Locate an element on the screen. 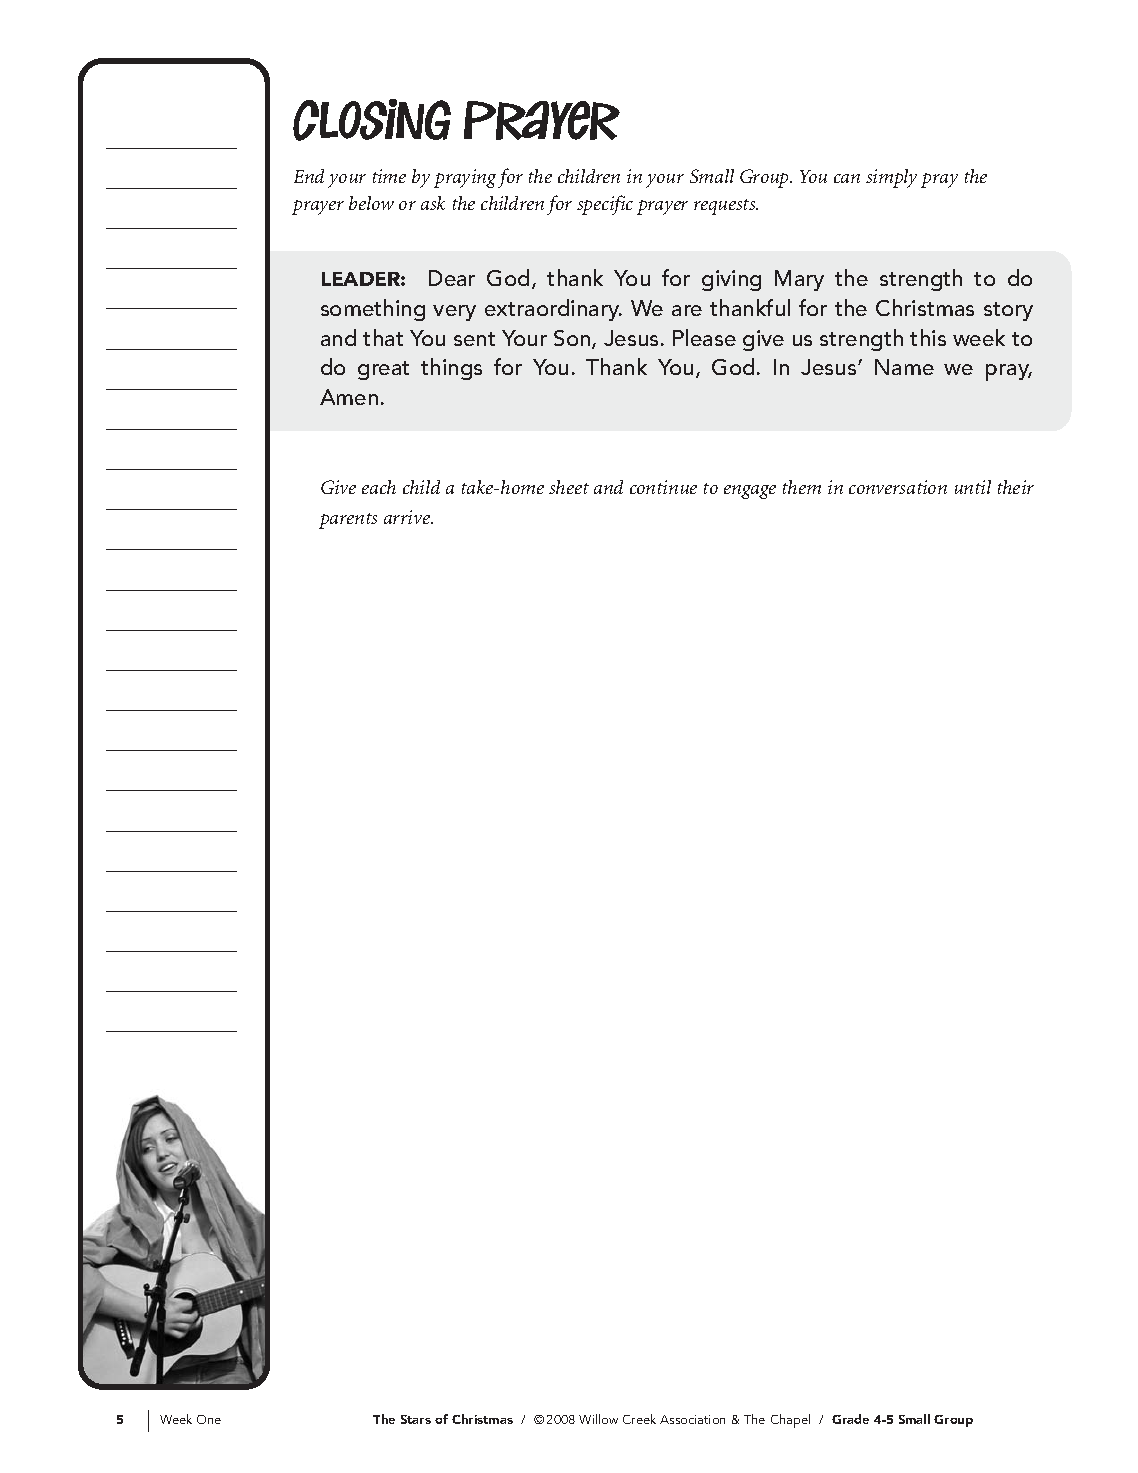  conversation is located at coordinates (898, 487).
